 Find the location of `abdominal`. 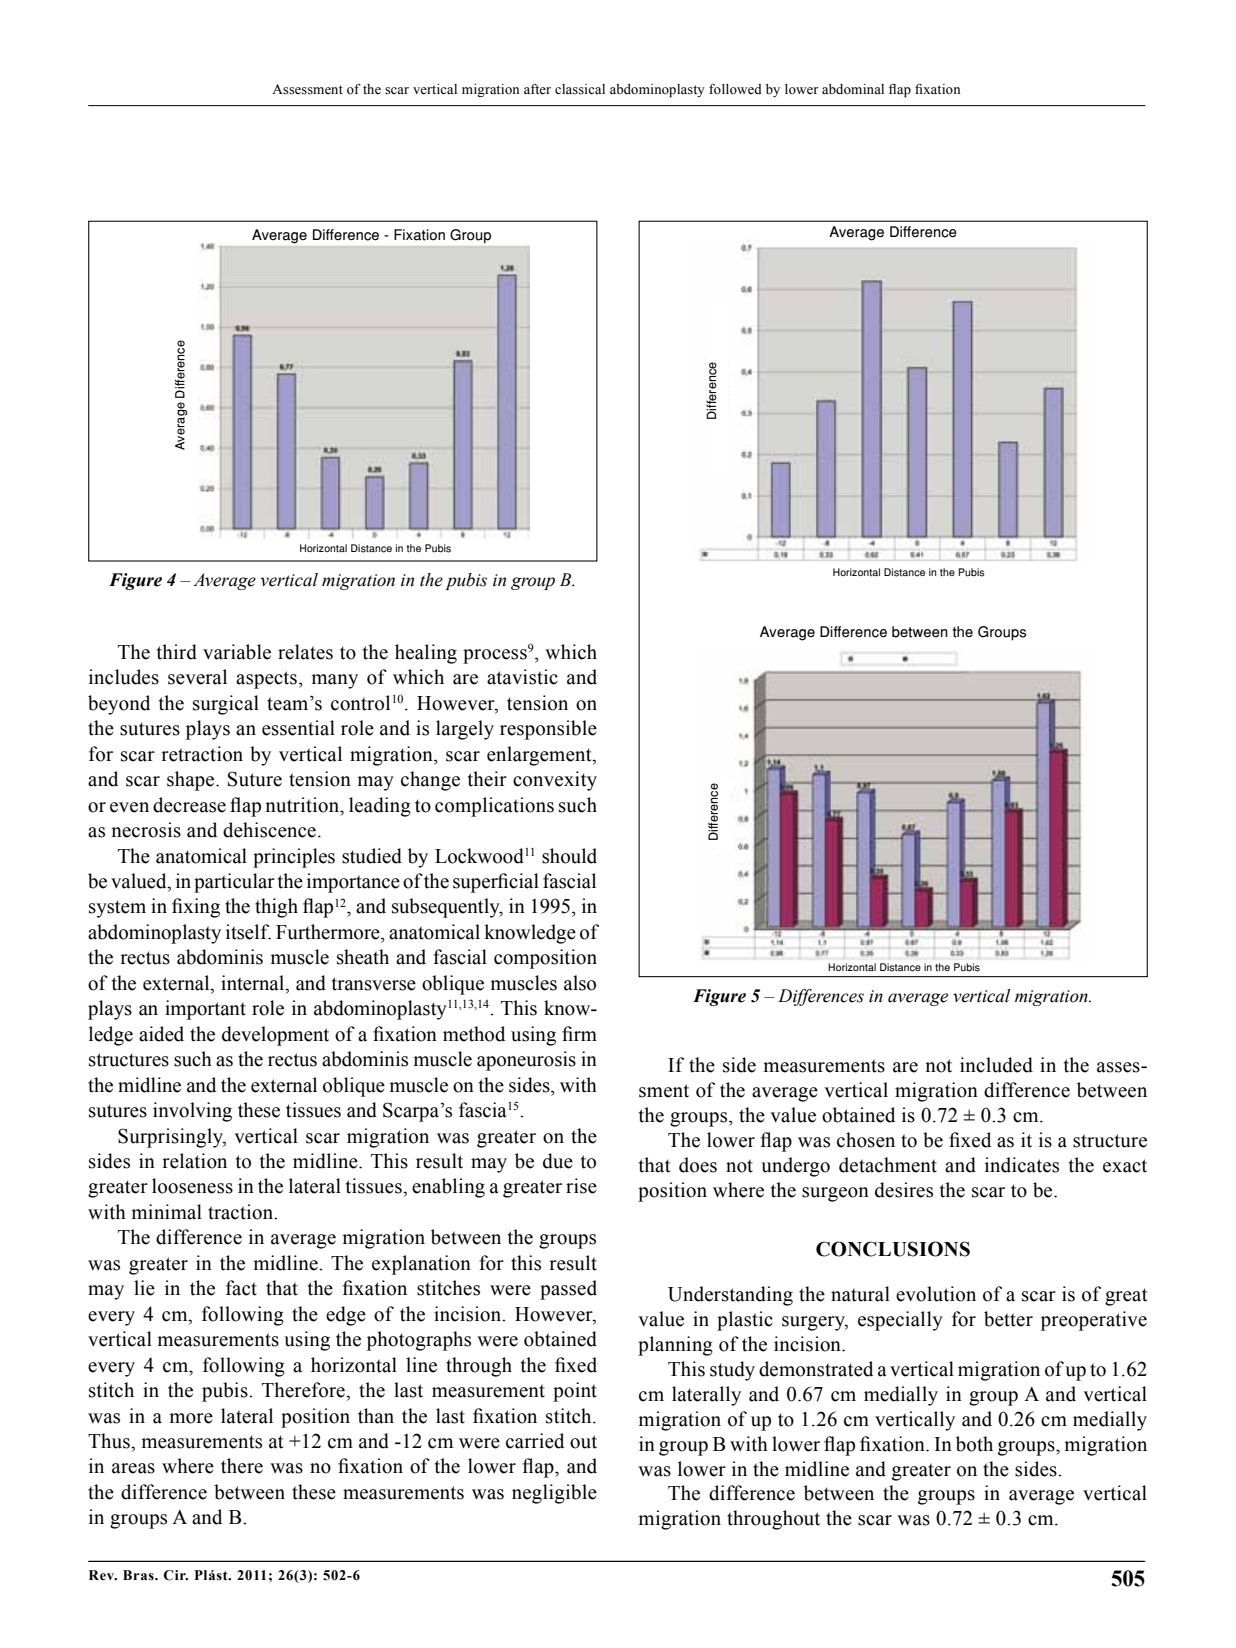

abdominal is located at coordinates (853, 89).
